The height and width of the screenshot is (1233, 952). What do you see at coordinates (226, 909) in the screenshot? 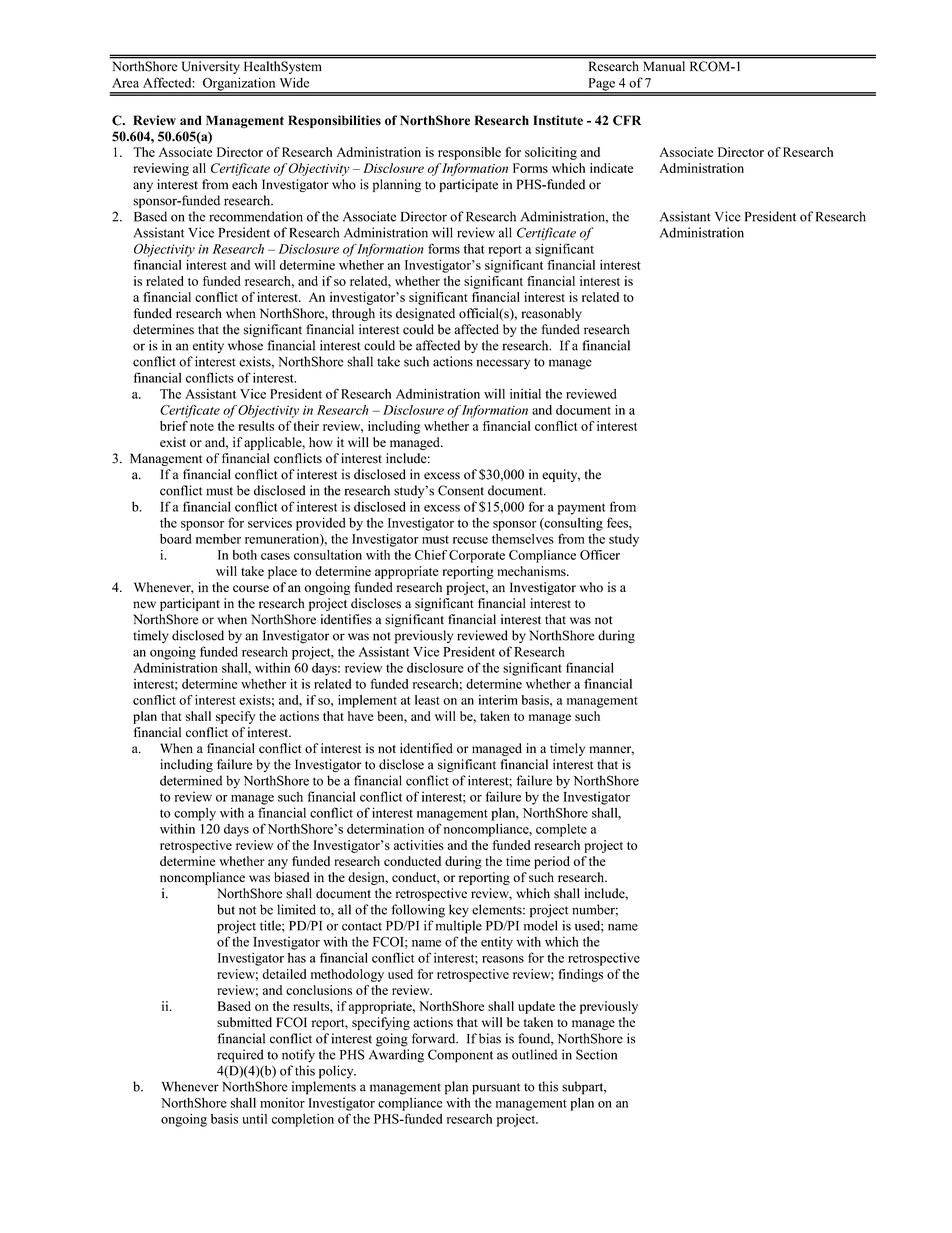
I see `but` at bounding box center [226, 909].
